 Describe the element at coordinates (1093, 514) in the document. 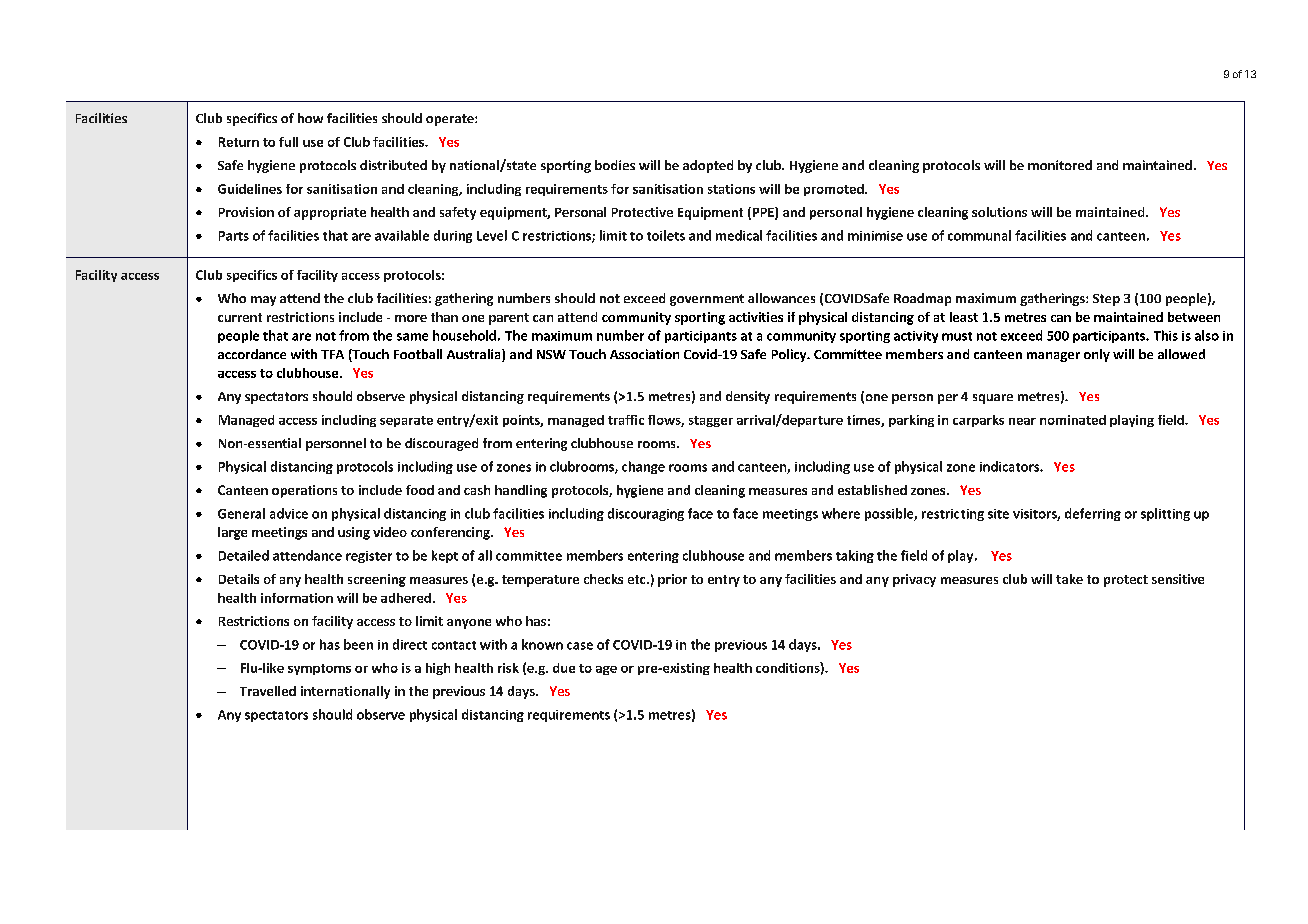

I see `deferring` at that location.
